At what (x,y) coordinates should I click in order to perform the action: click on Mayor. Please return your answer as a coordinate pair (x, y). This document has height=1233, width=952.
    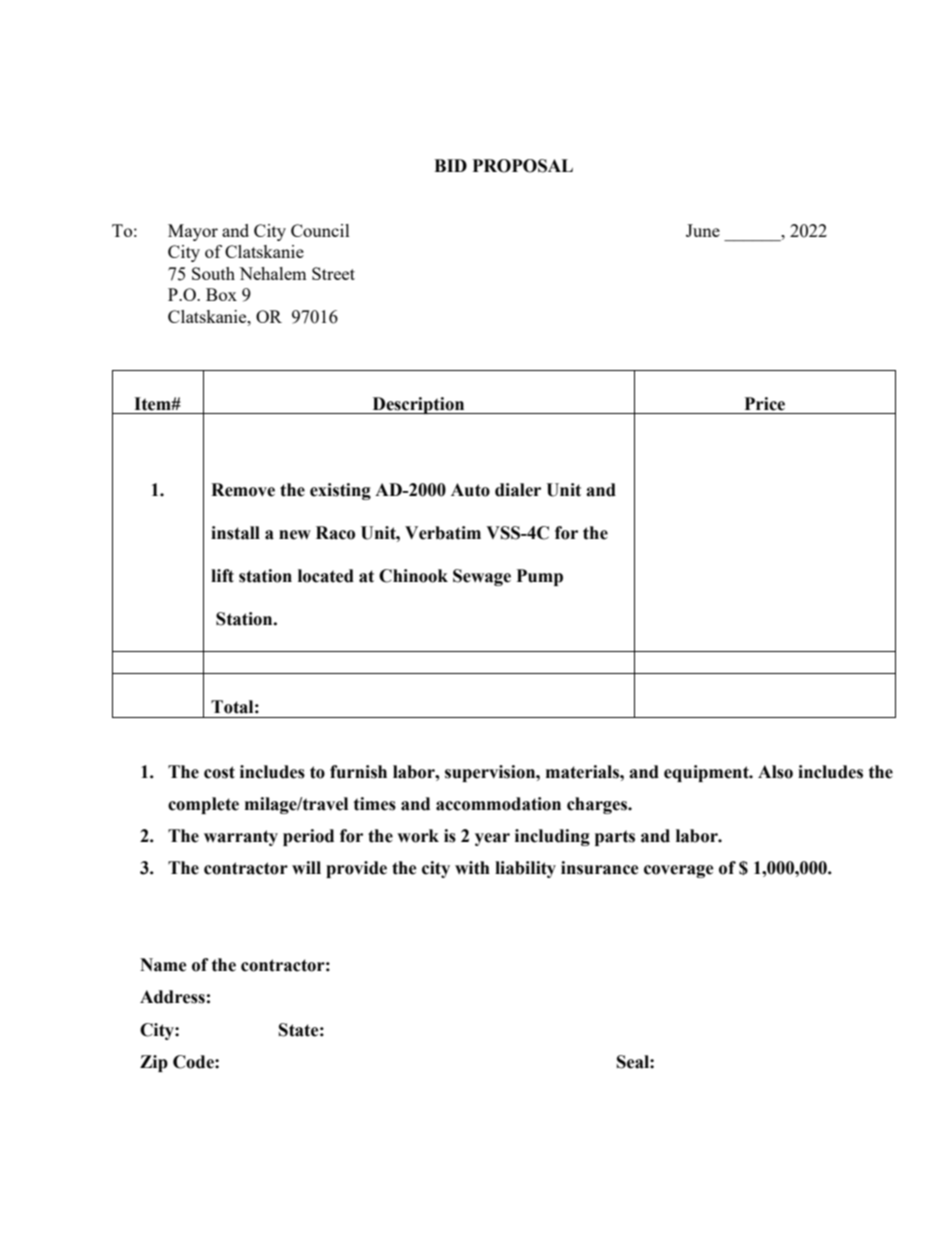
    Looking at the image, I should click on (193, 232).
